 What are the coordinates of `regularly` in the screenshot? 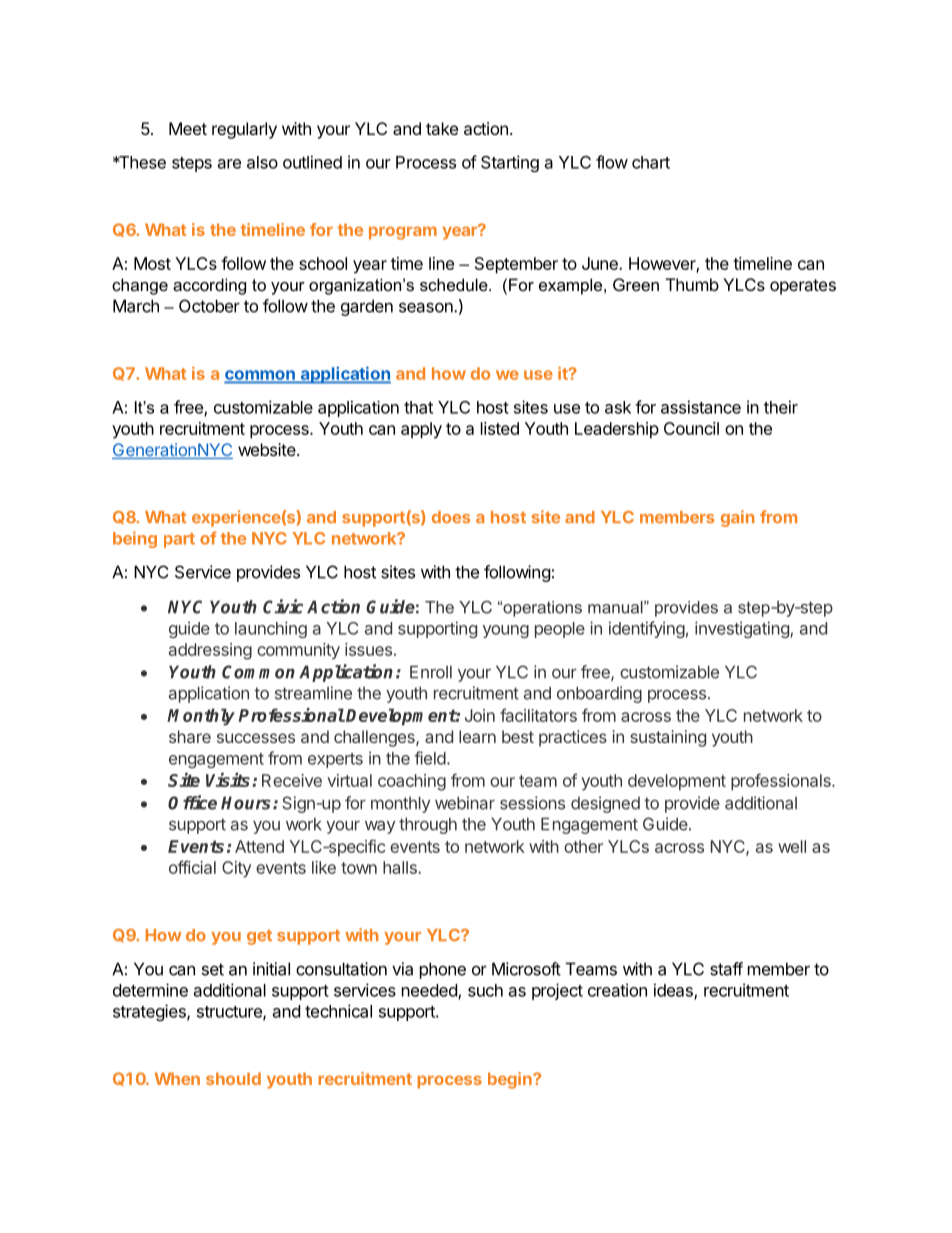 It's located at (244, 130).
